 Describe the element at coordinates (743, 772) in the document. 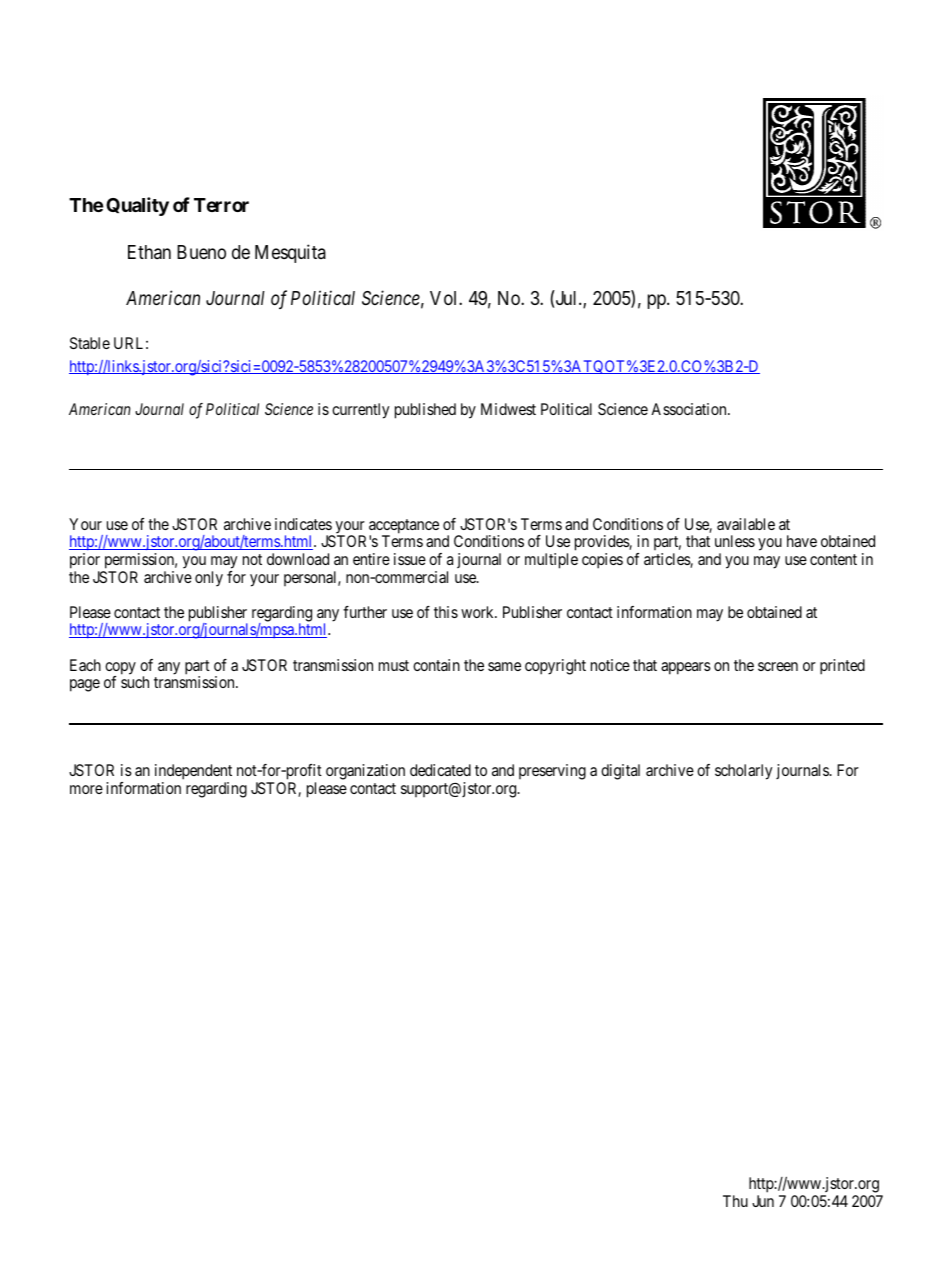

I see `scholarly` at that location.
